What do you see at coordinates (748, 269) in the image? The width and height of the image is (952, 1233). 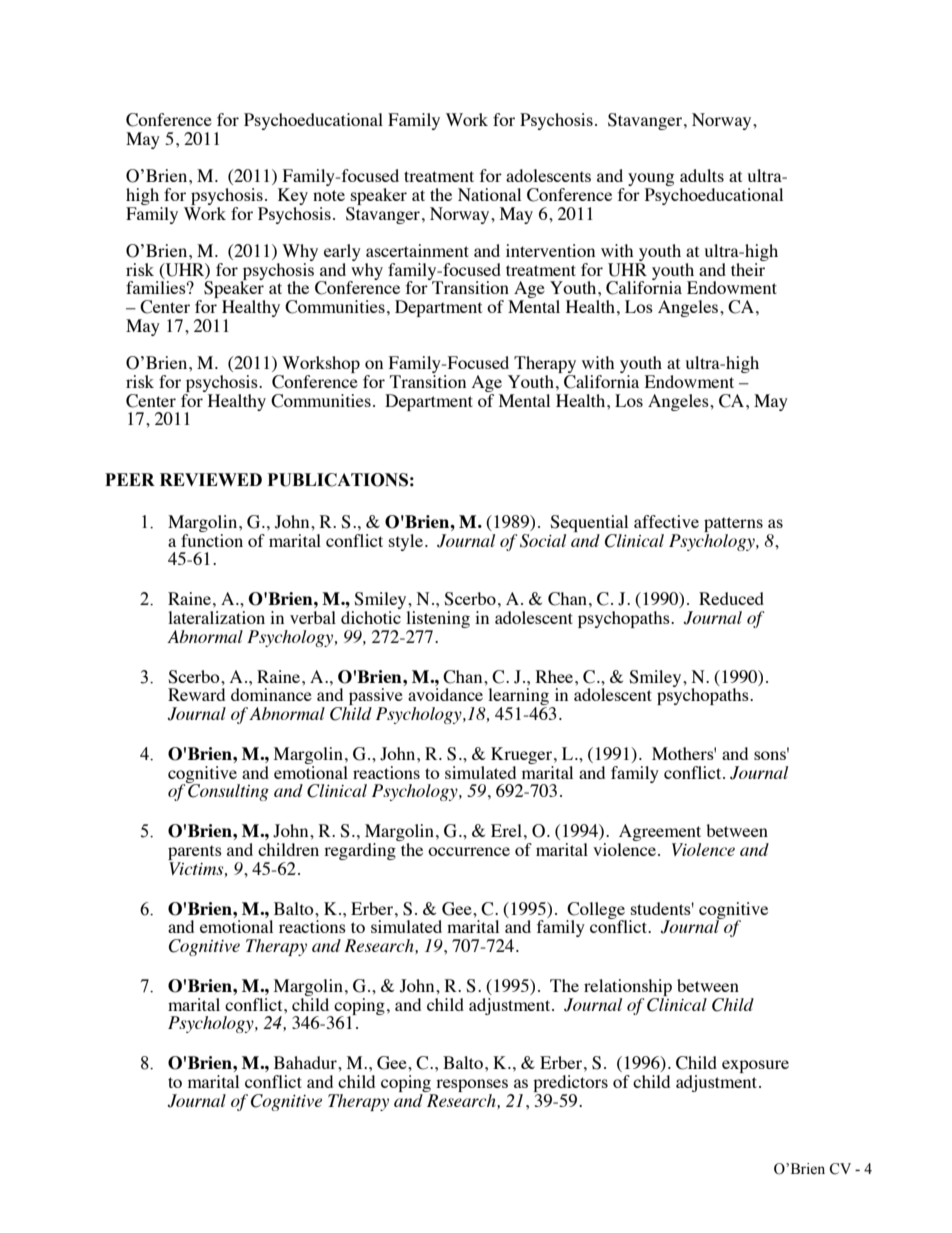 I see `their` at bounding box center [748, 269].
